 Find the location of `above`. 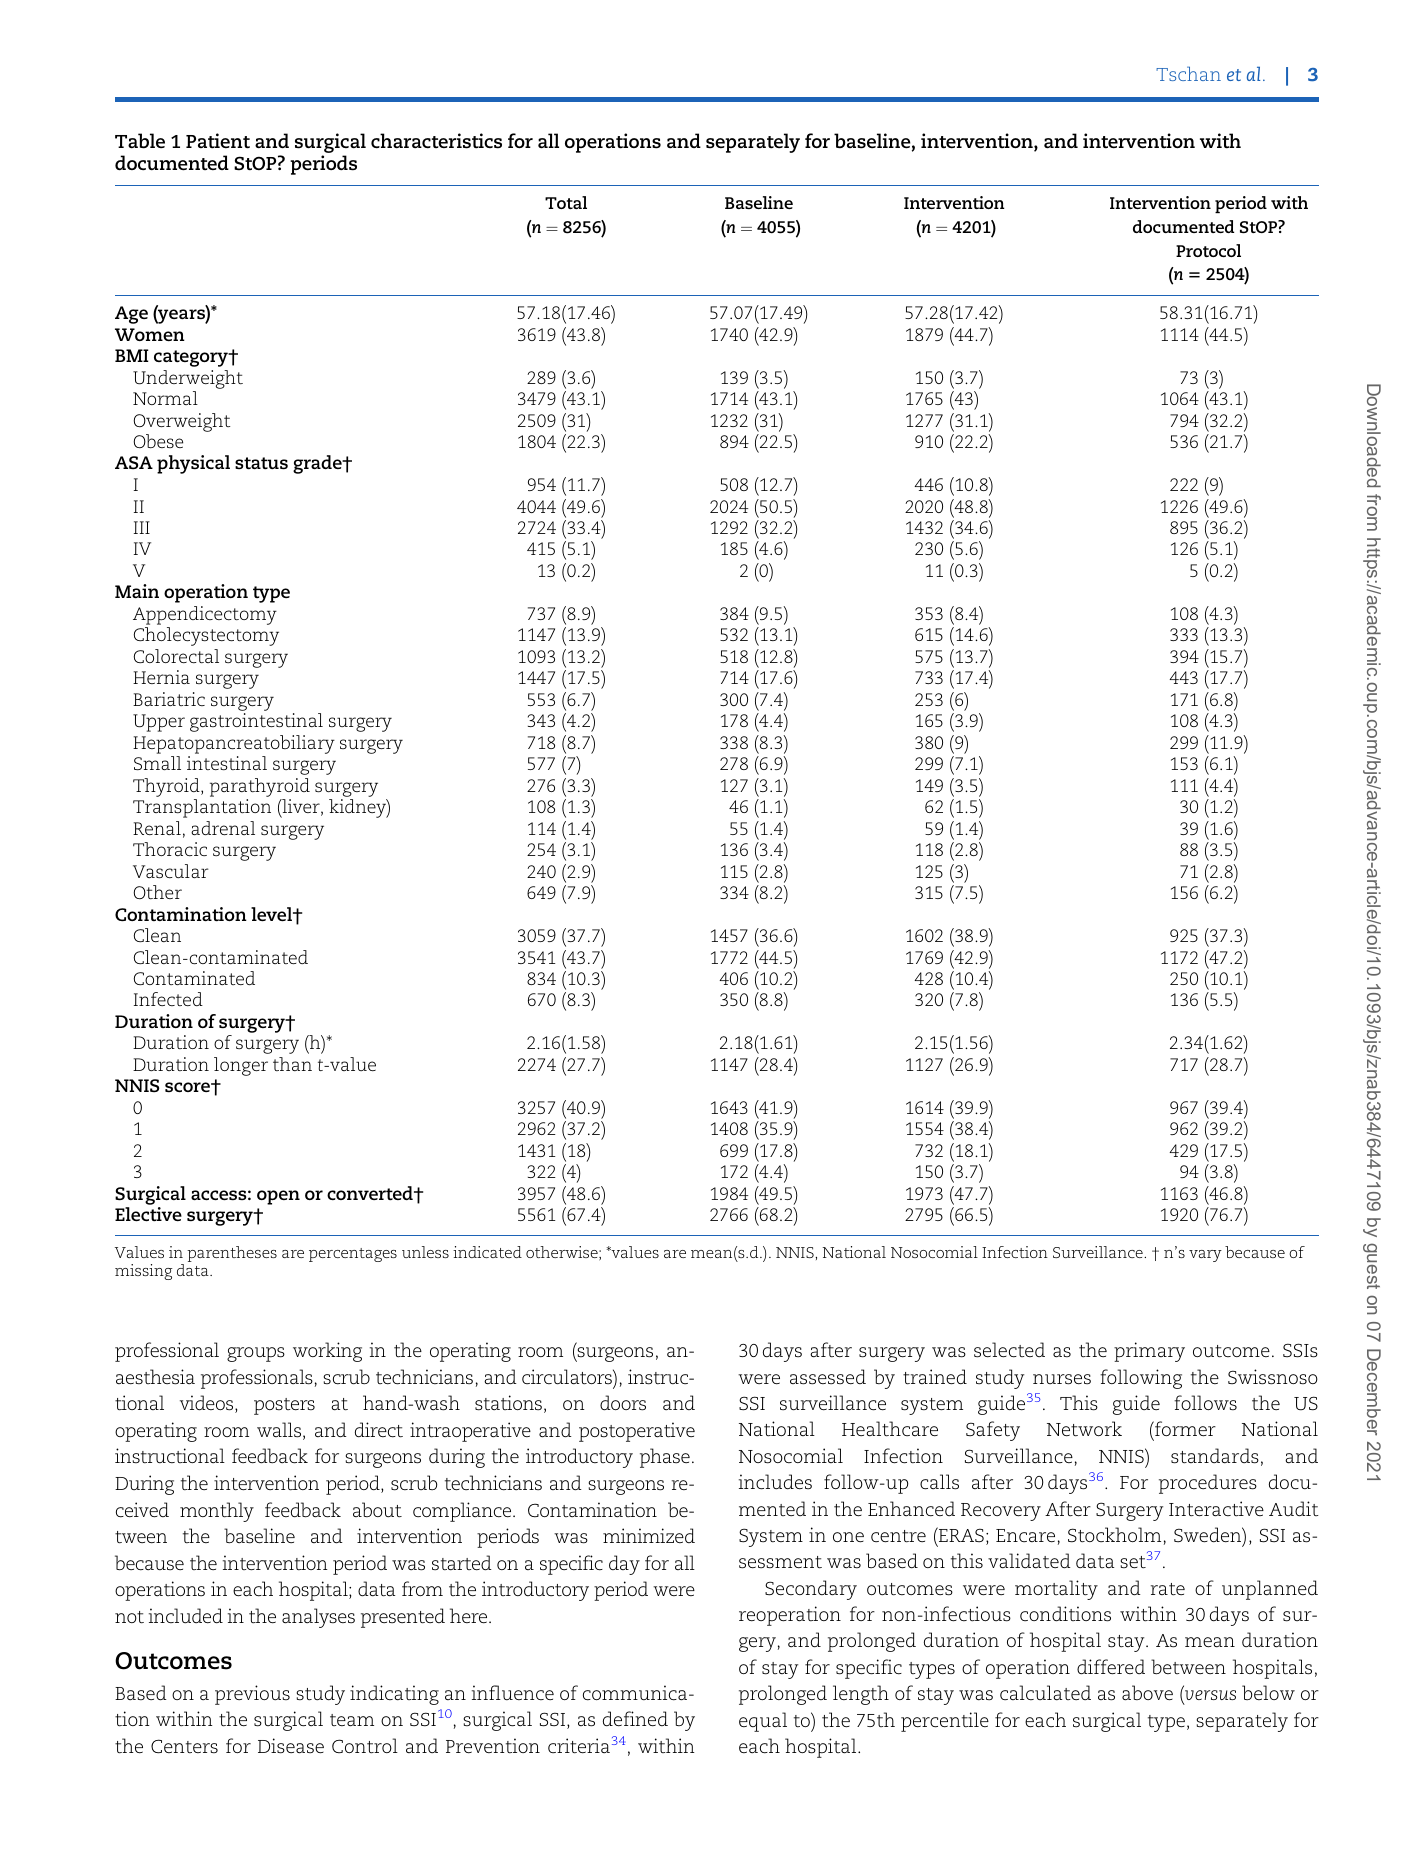

above is located at coordinates (1147, 1693).
